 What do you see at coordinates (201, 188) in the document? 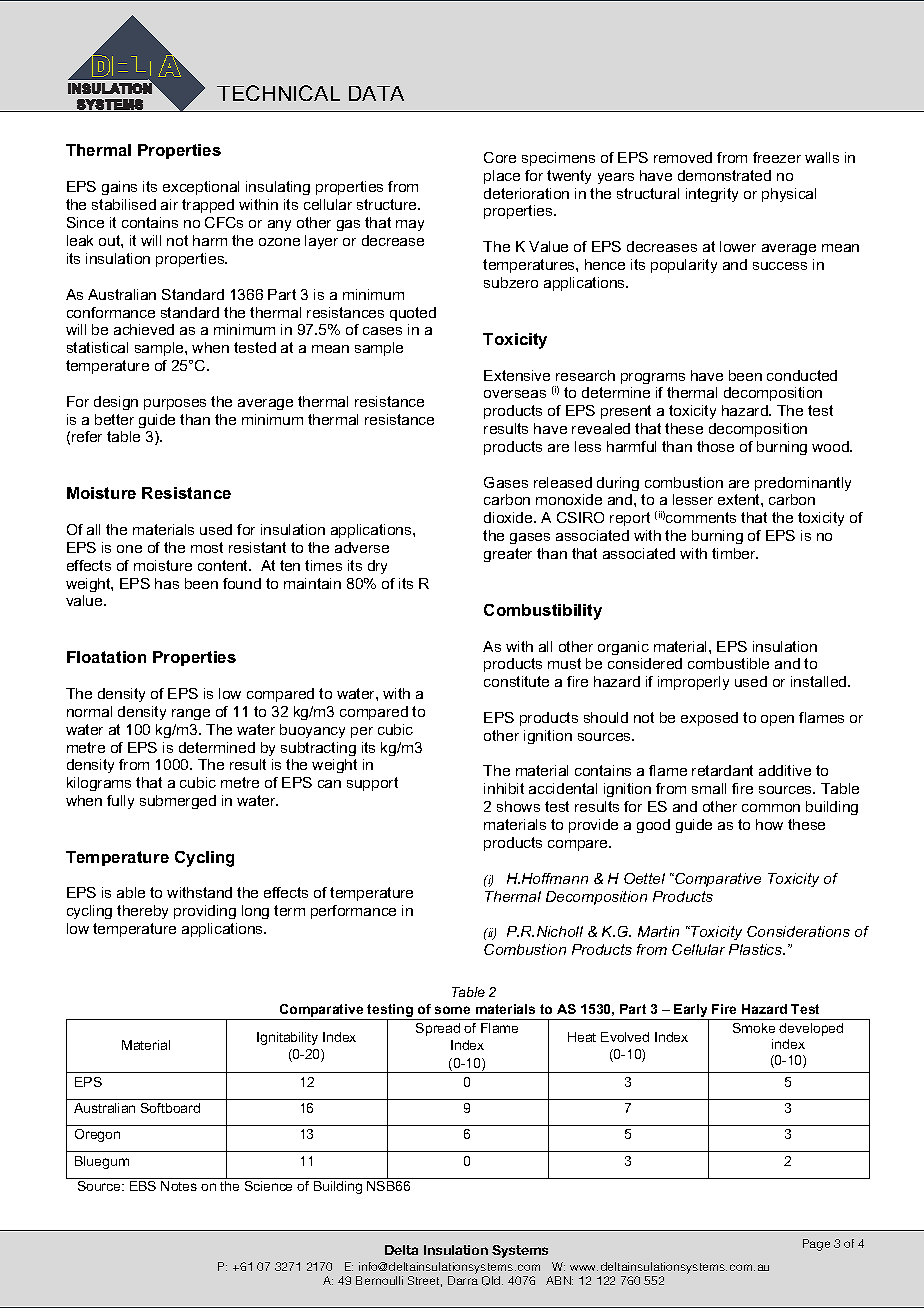
I see `exceptional` at bounding box center [201, 188].
